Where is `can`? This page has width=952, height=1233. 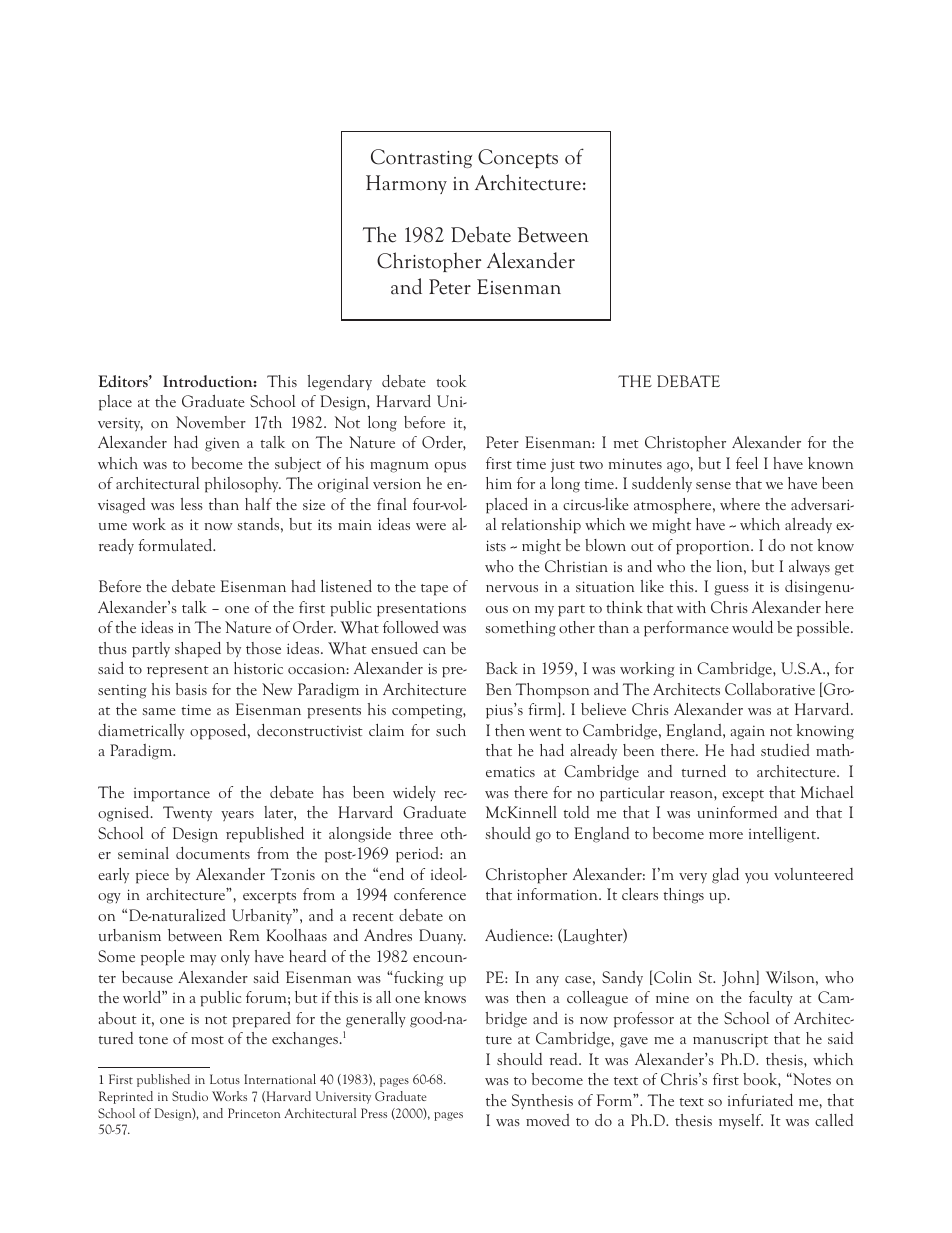 can is located at coordinates (434, 650).
